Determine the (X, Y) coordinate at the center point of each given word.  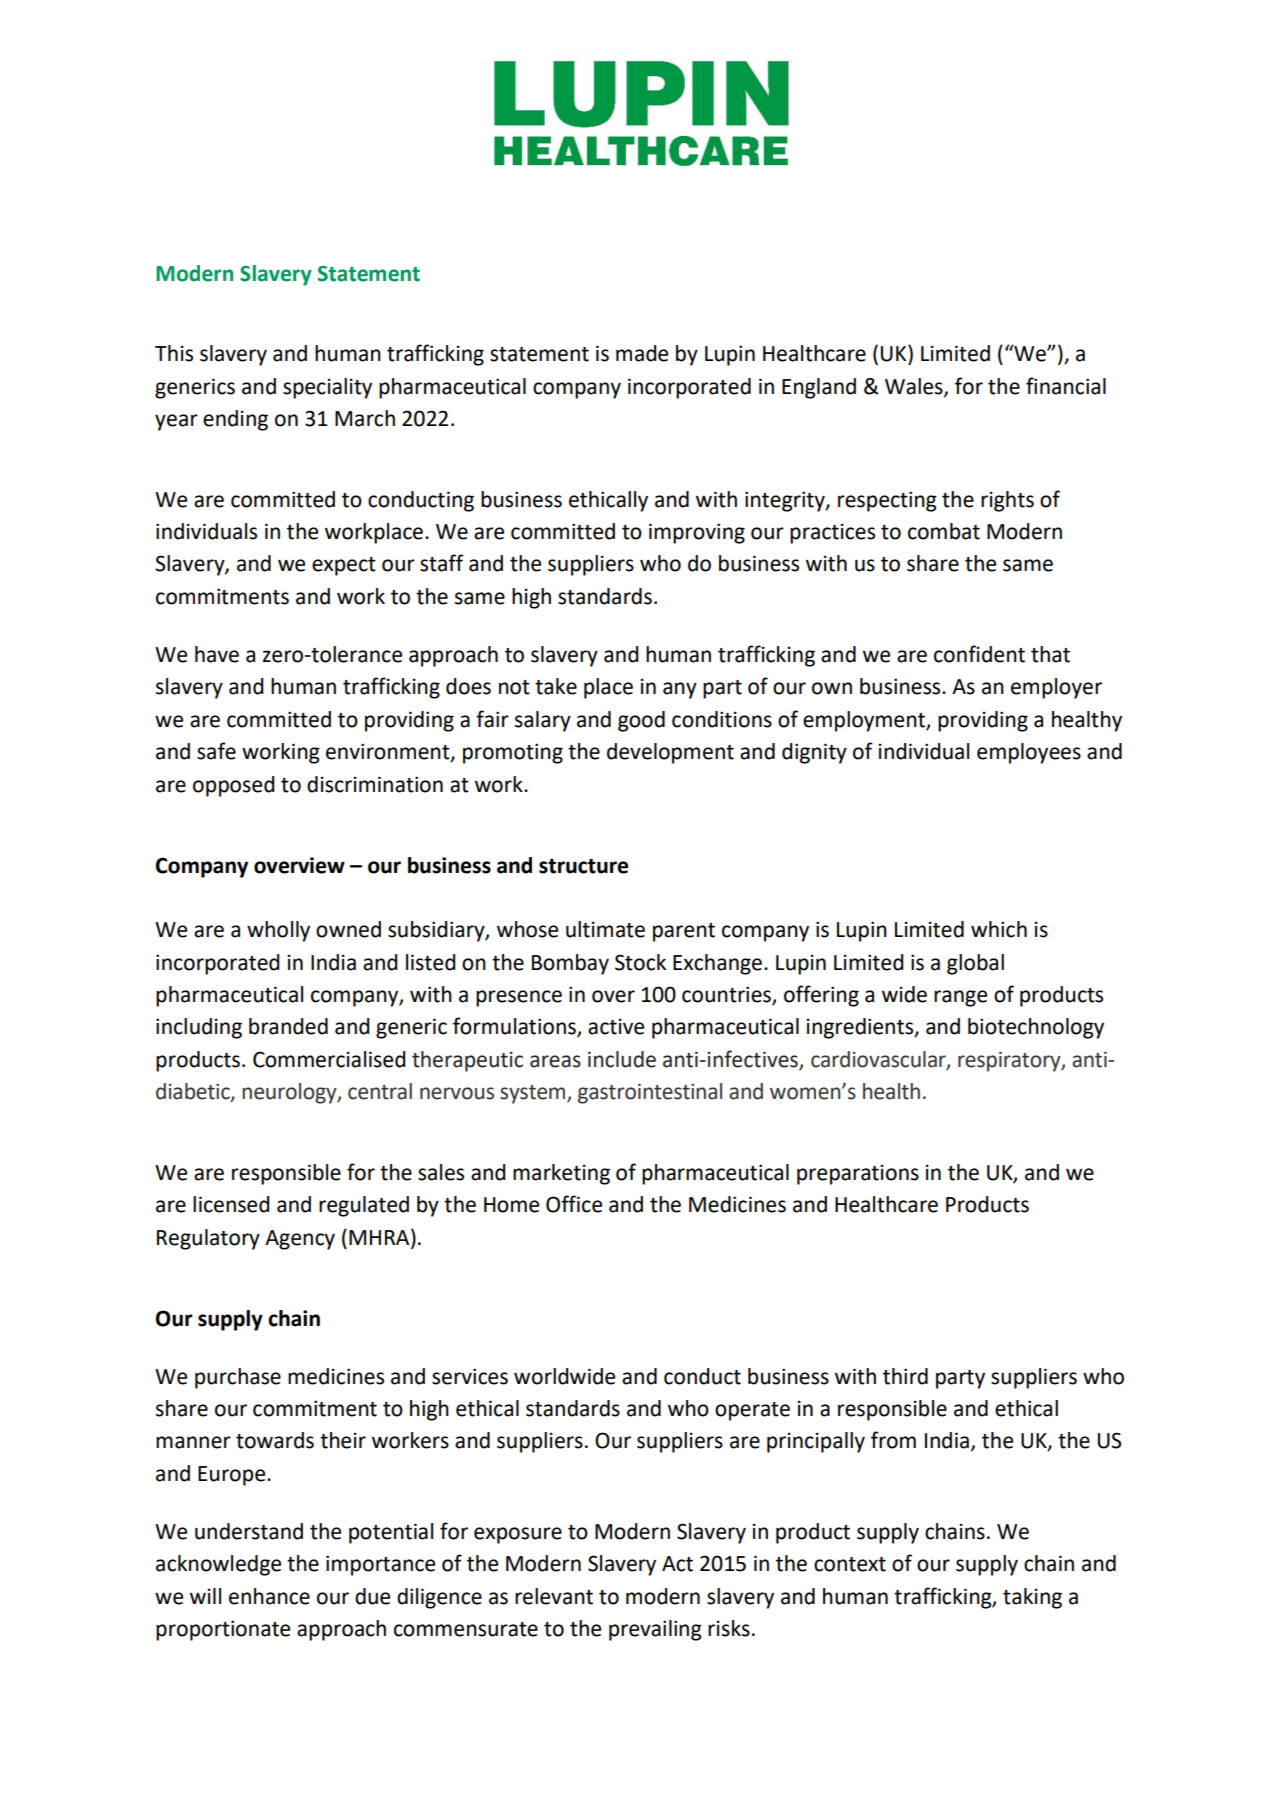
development (670, 753)
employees (1029, 753)
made (642, 353)
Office (574, 1204)
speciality (327, 388)
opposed (234, 786)
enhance (269, 1596)
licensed (231, 1204)
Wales (915, 387)
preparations (858, 1174)
